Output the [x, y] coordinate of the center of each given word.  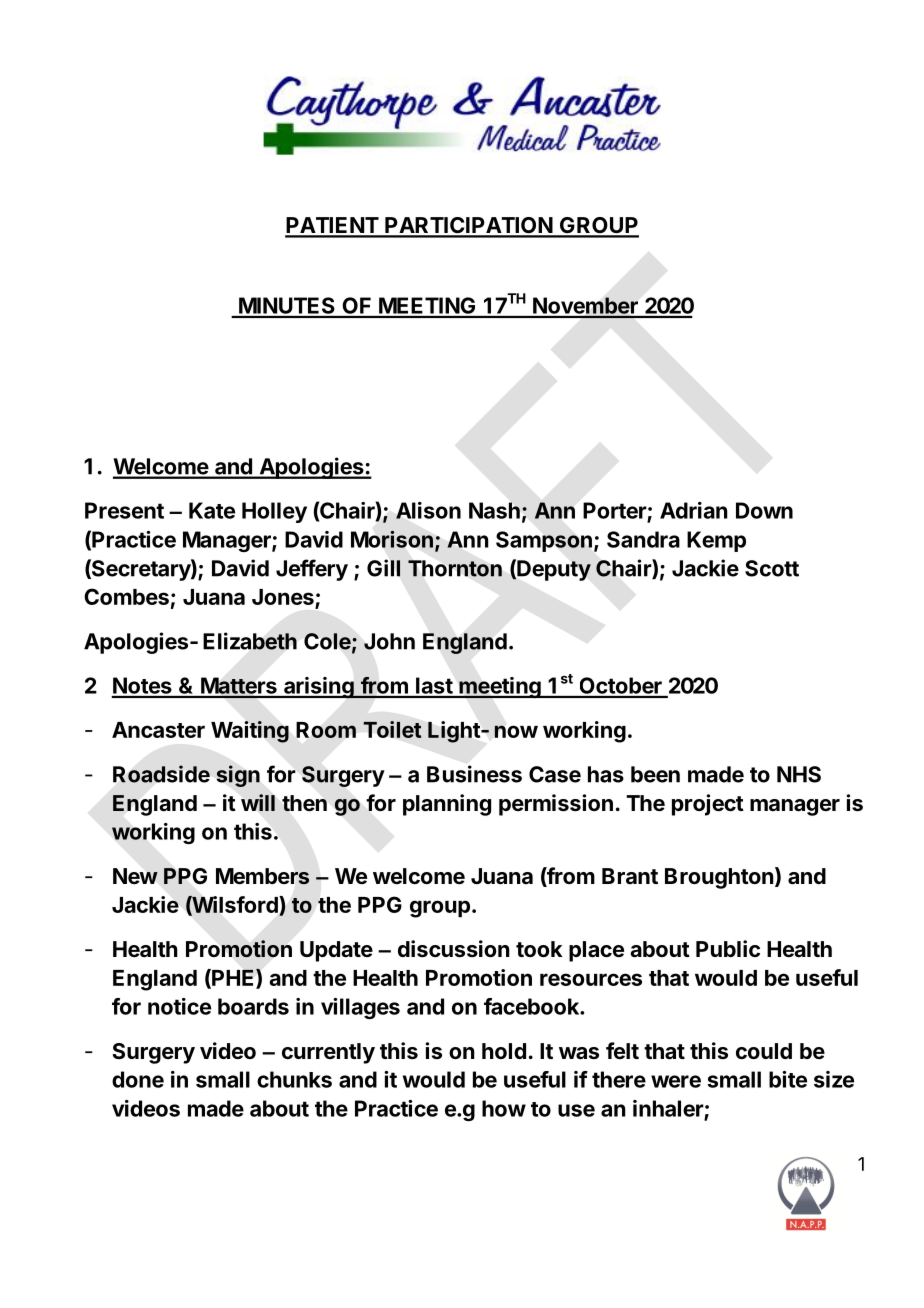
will [258, 802]
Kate [212, 510]
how [504, 1108]
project [708, 805]
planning [447, 805]
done [138, 1079]
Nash [494, 510]
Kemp [716, 541]
